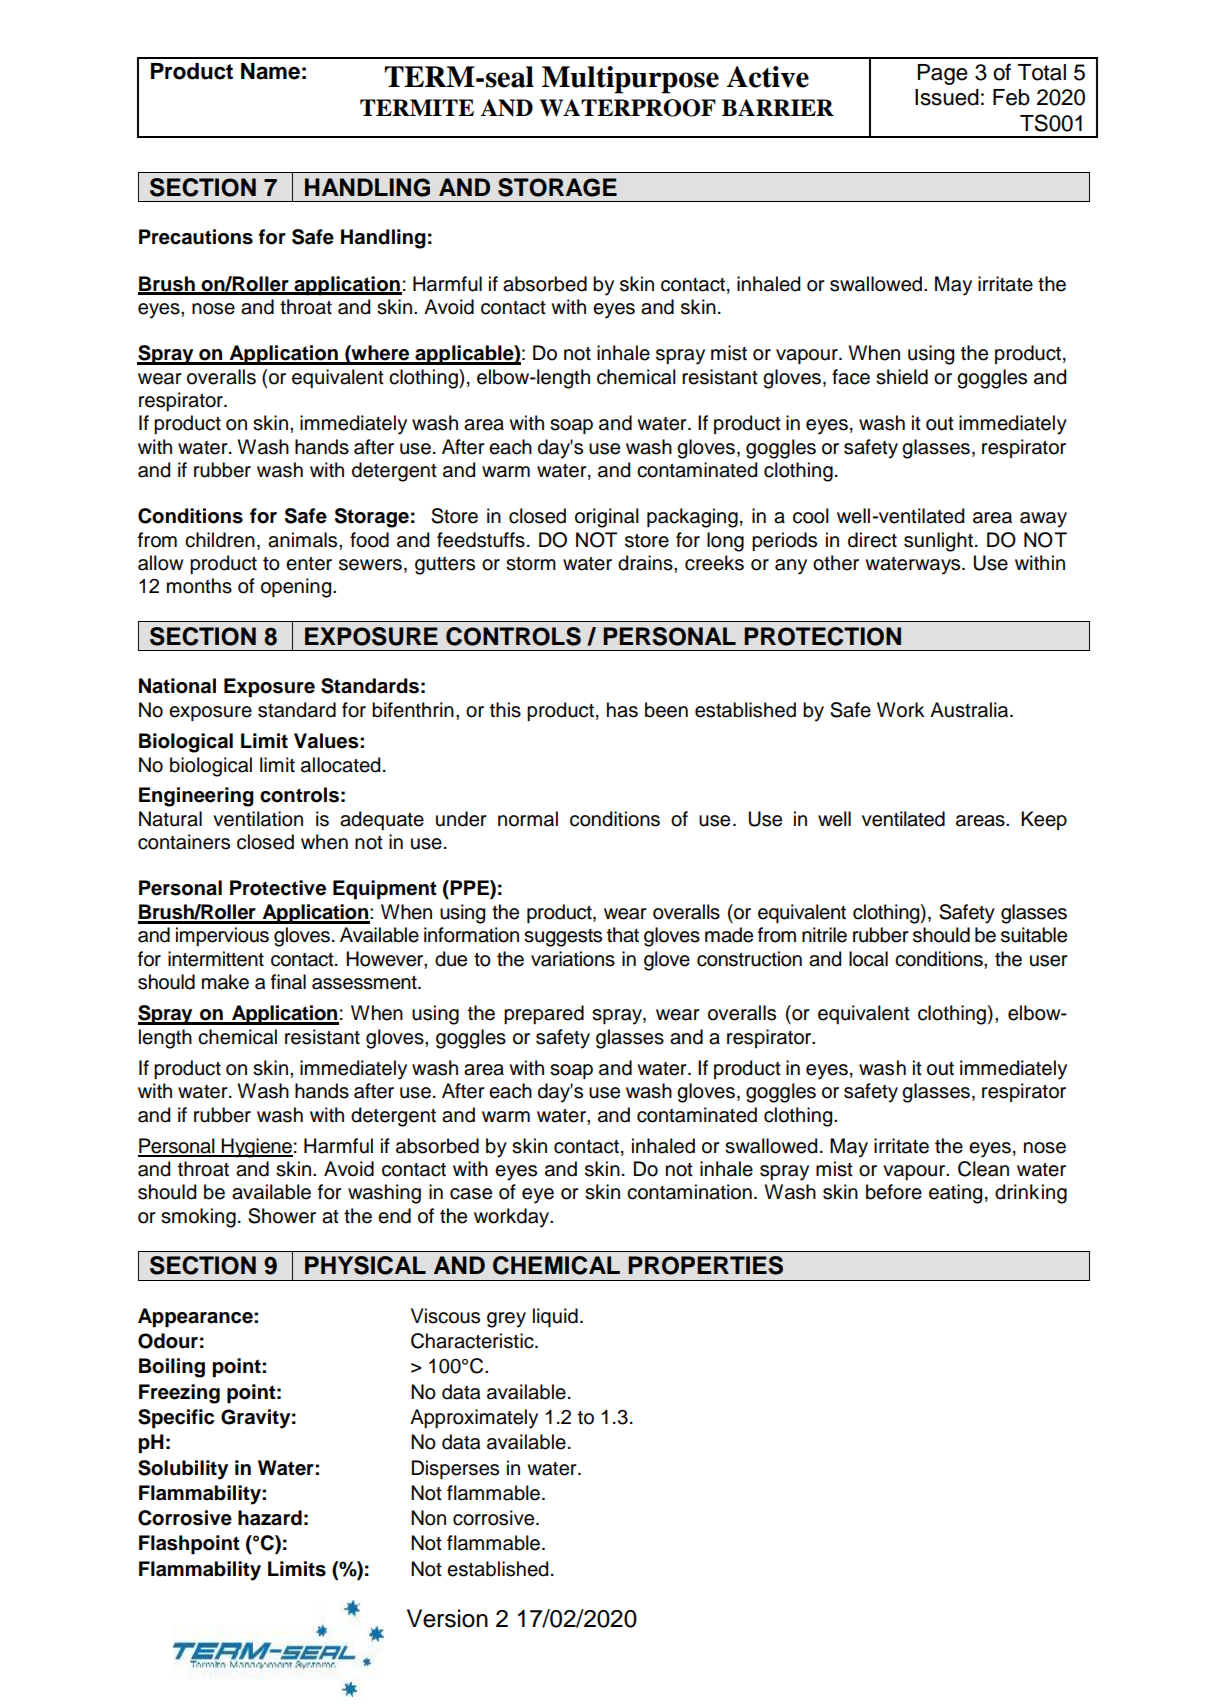  Describe the element at coordinates (630, 80) in the screenshot. I see `Multipurpose` at that location.
